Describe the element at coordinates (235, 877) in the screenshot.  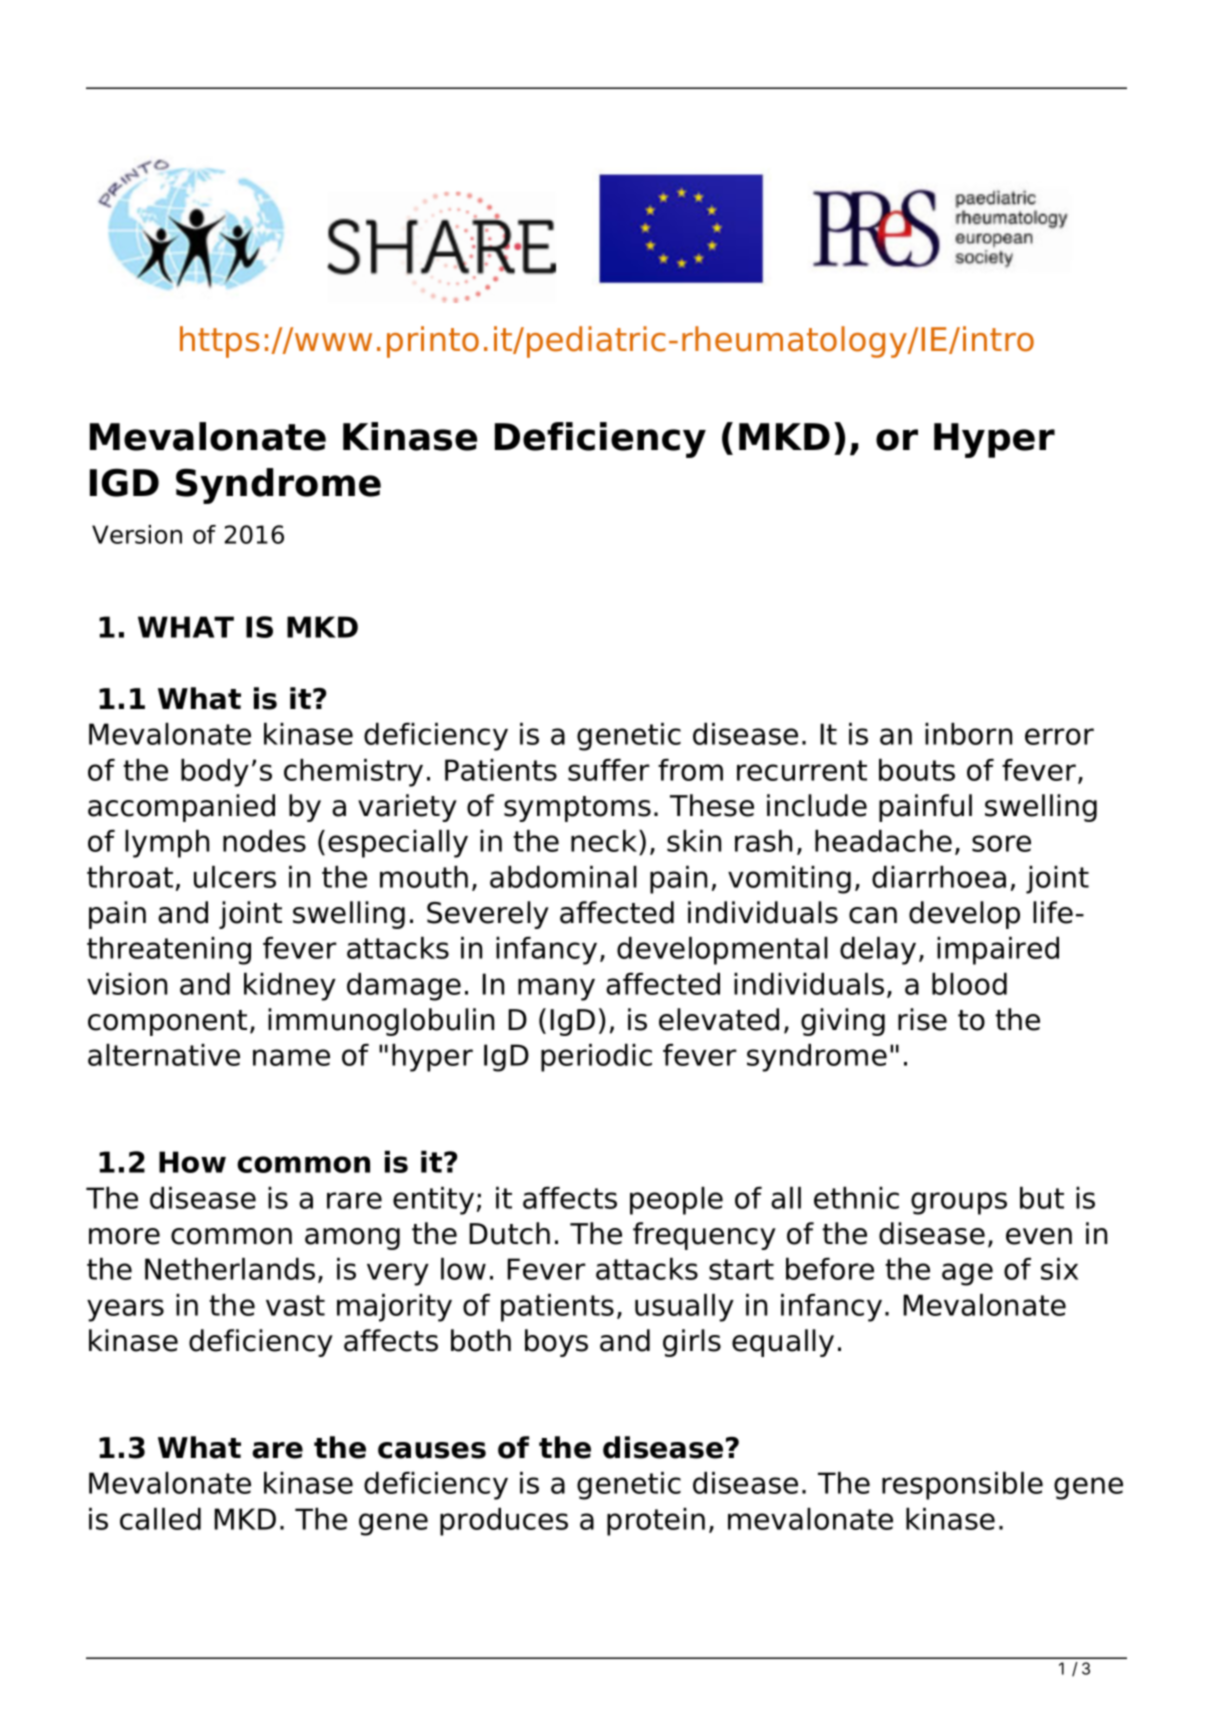
I see `ulcers` at that location.
